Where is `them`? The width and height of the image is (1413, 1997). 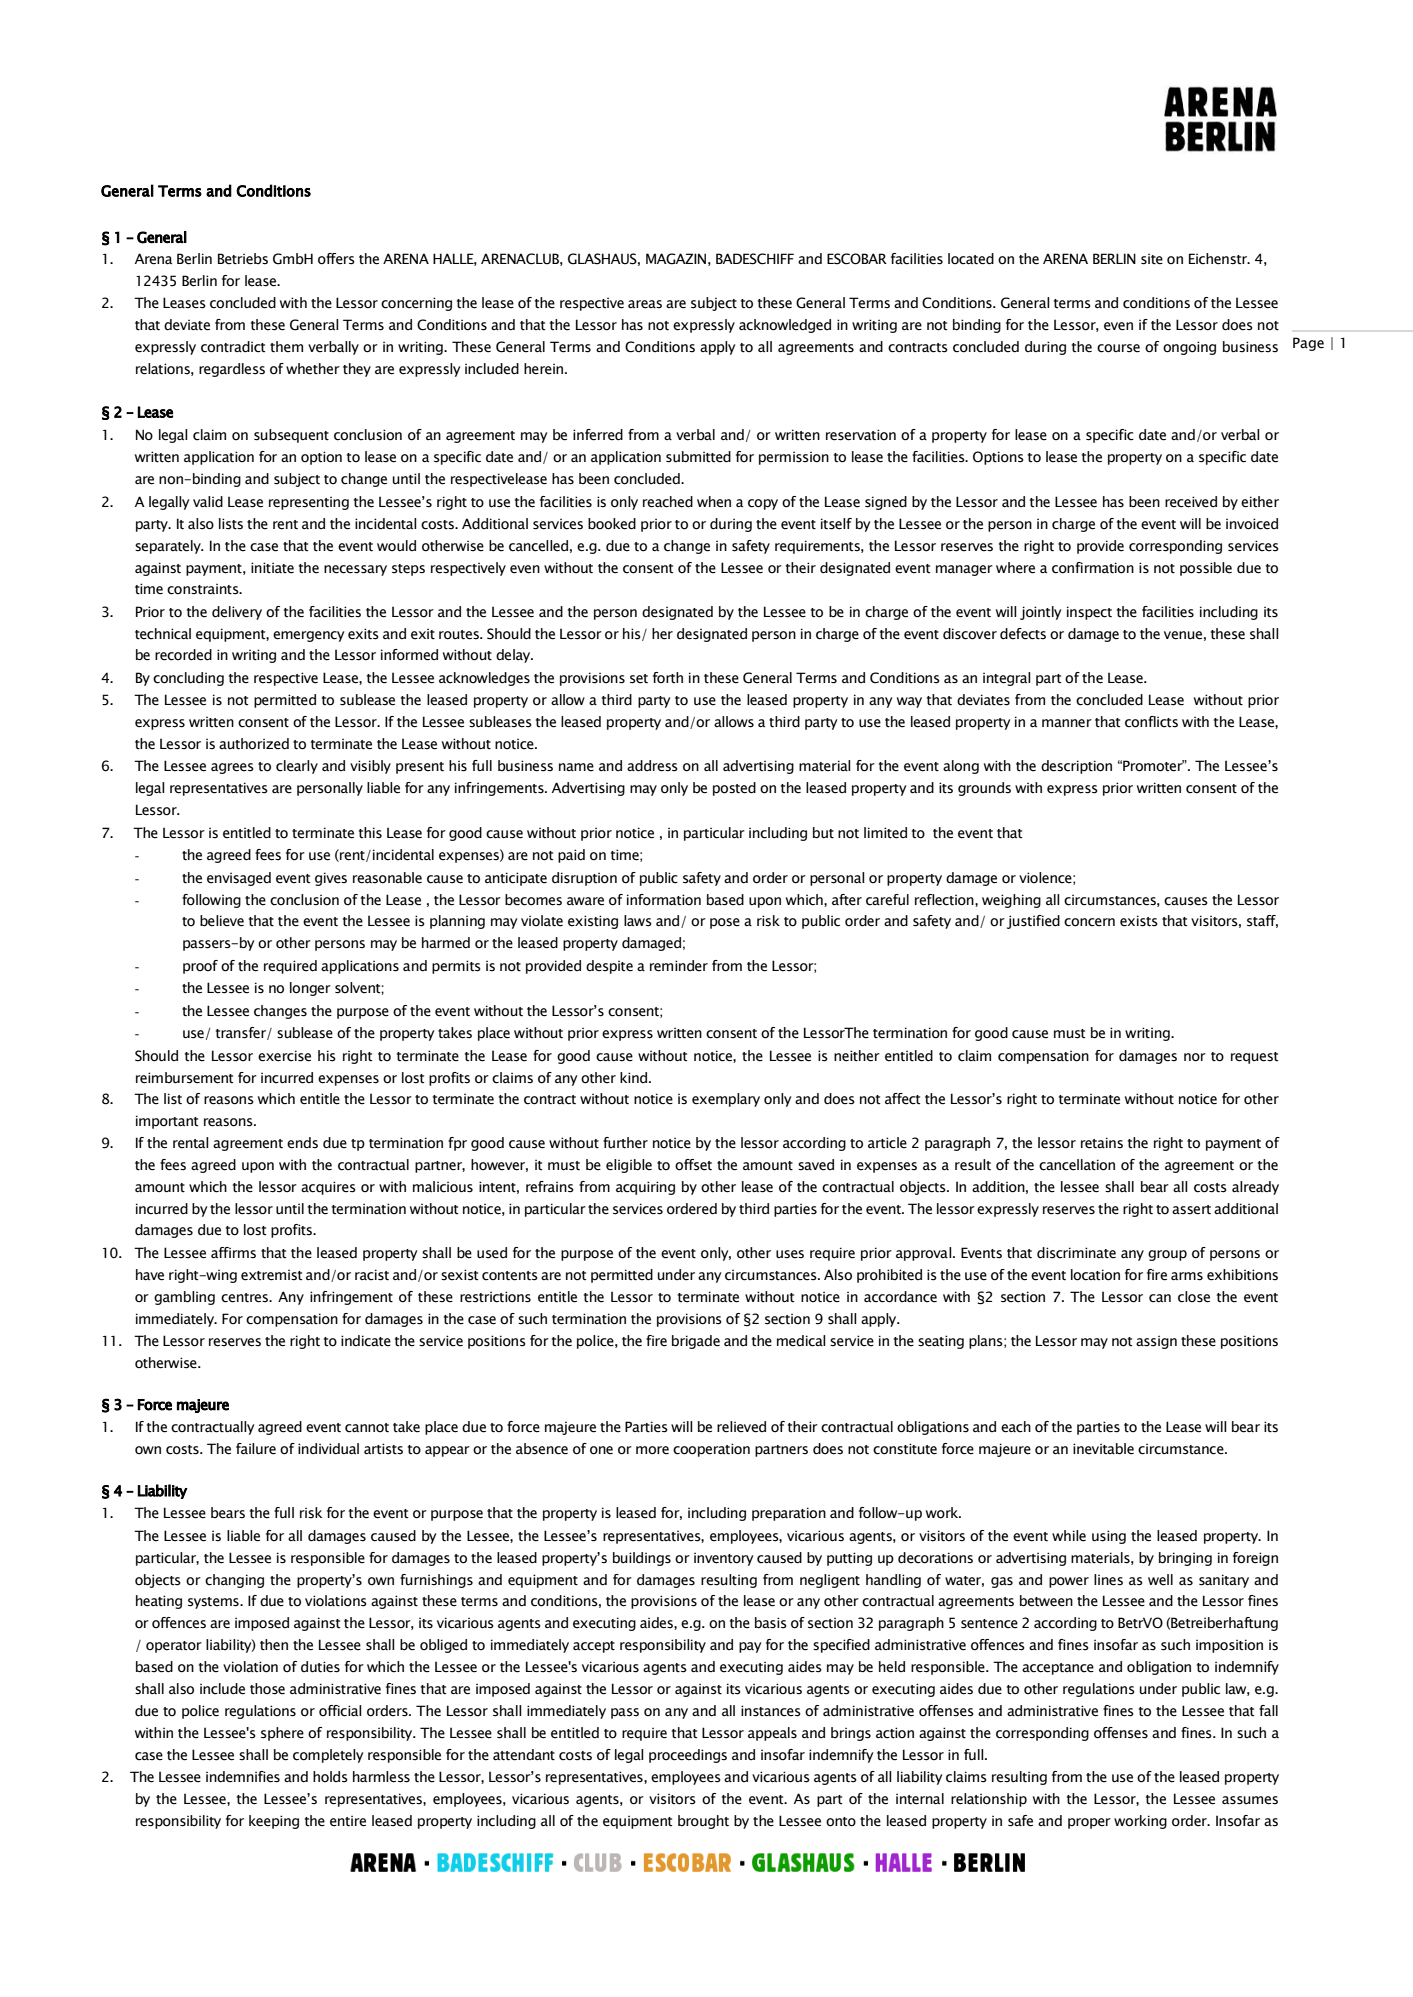
them is located at coordinates (286, 347).
